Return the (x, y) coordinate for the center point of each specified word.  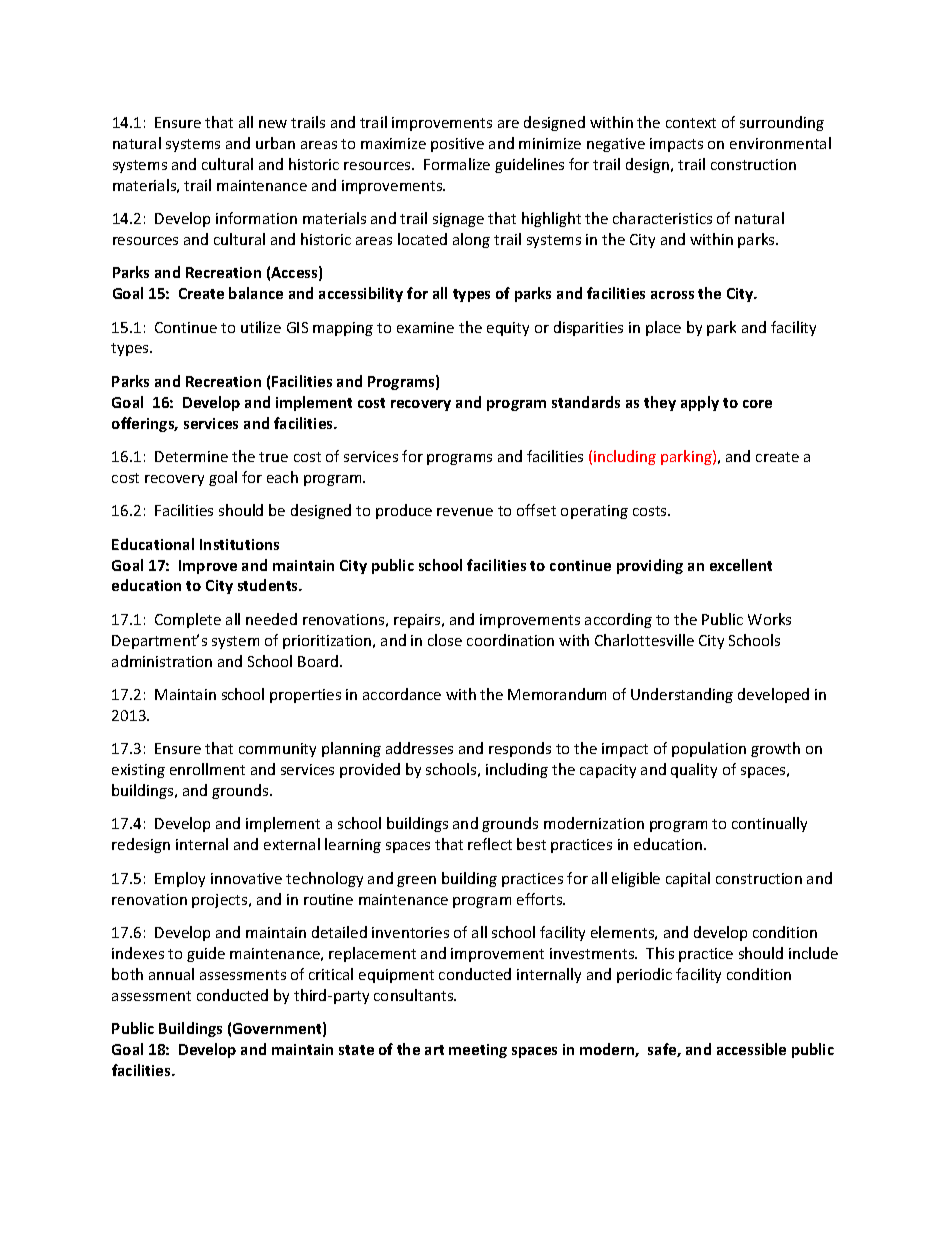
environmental (780, 143)
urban (275, 143)
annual (171, 974)
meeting (478, 1051)
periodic (644, 975)
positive (457, 145)
